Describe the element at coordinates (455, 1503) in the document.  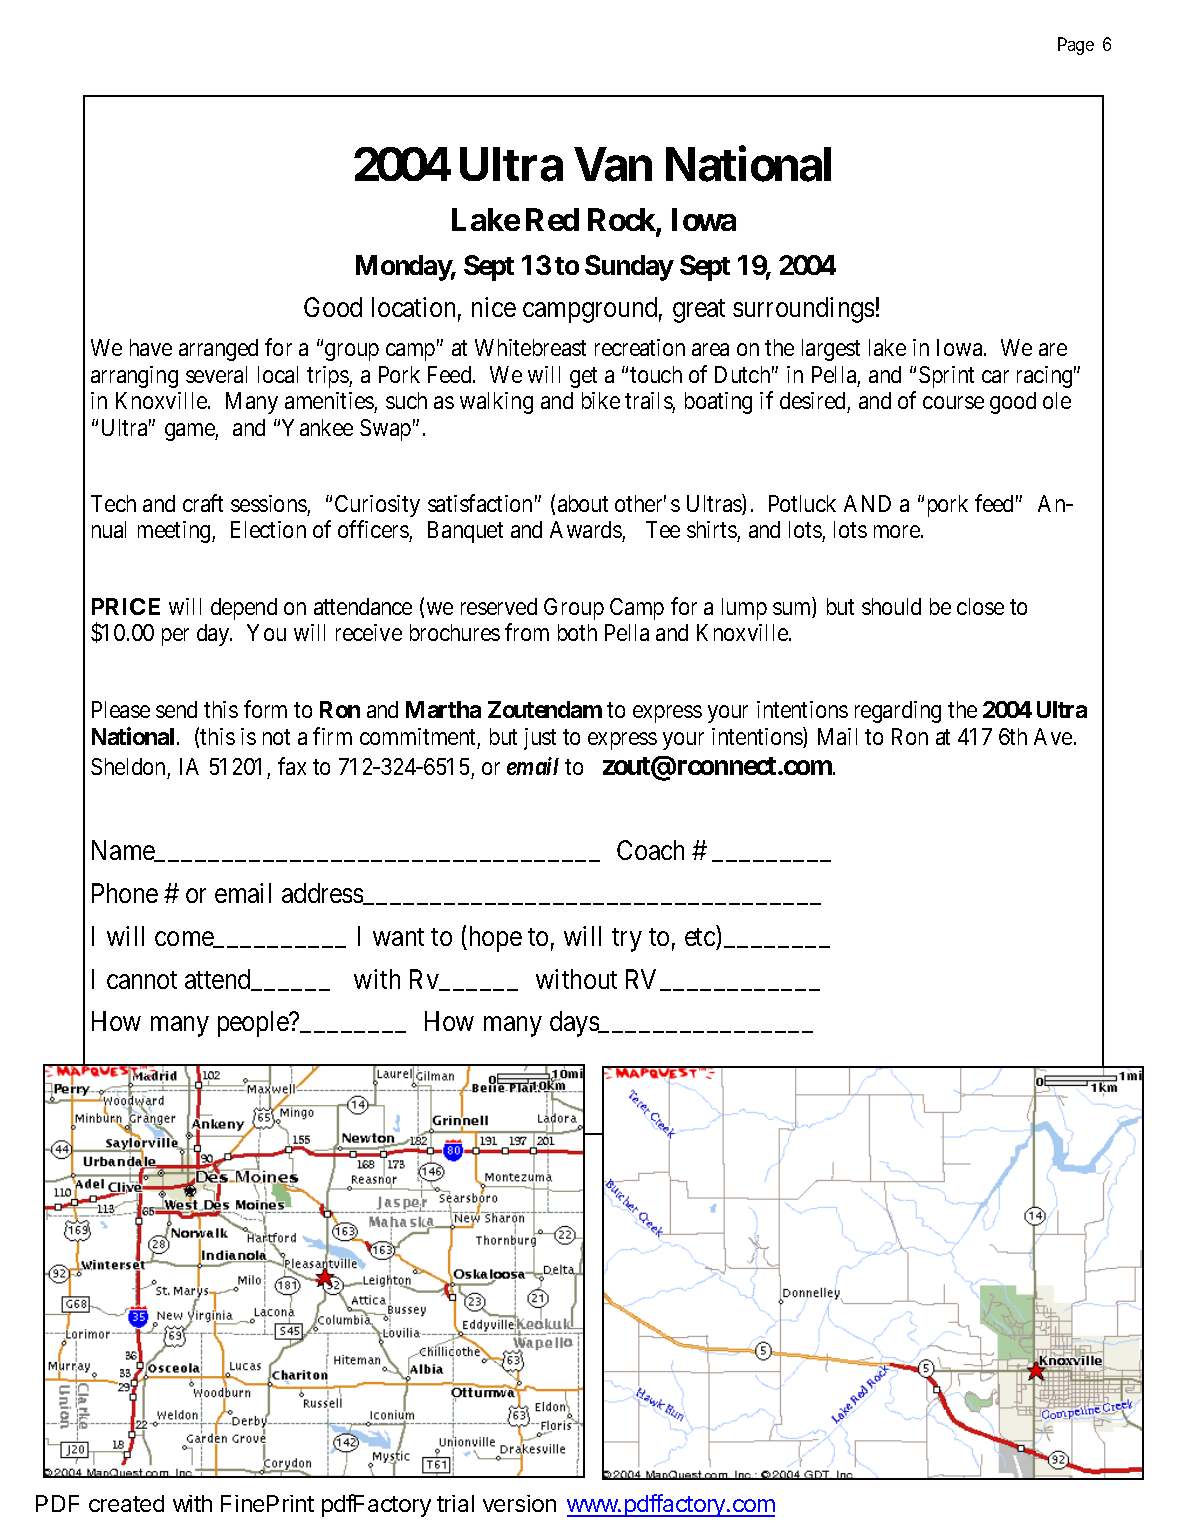
I see `trial` at that location.
